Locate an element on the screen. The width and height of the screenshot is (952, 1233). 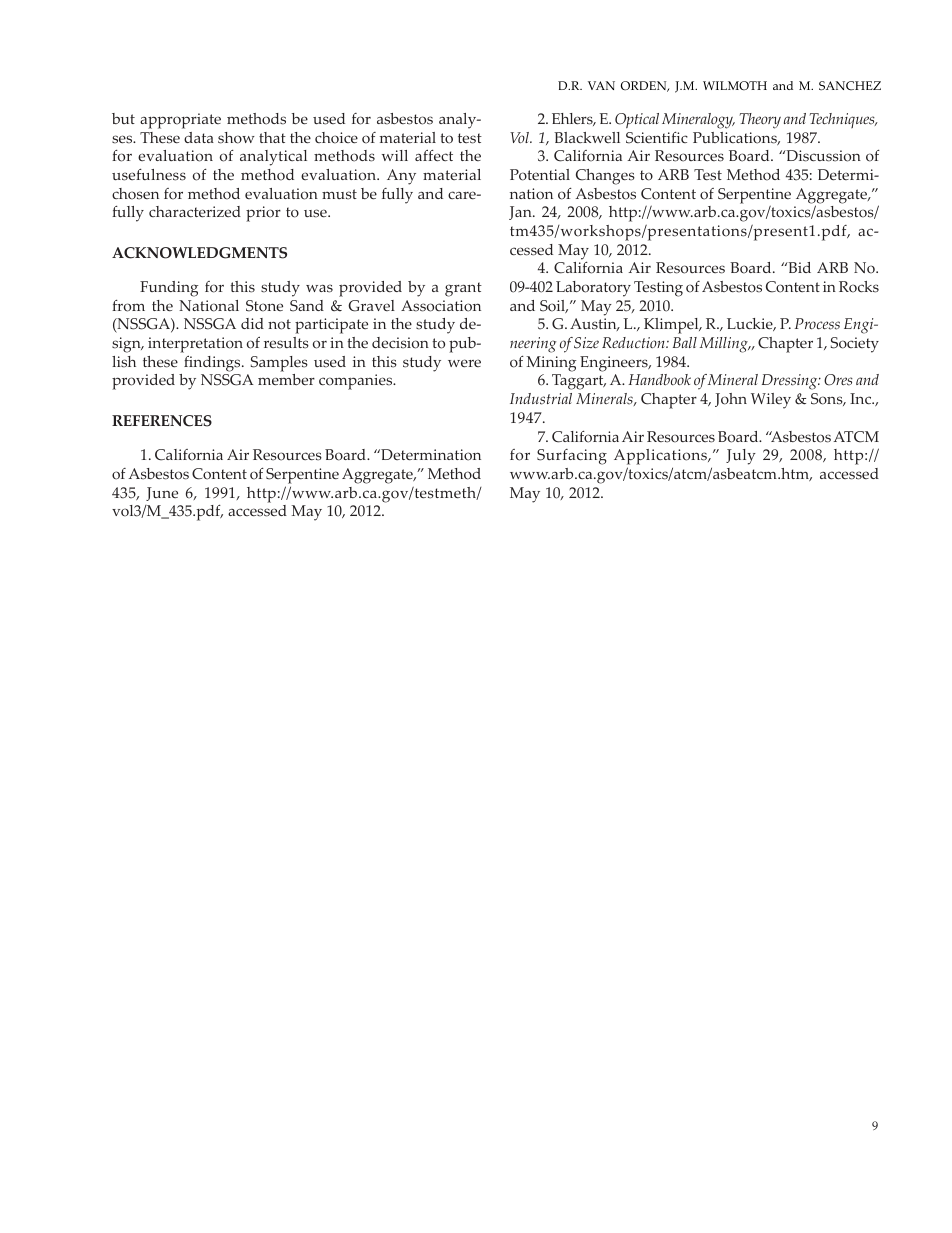
Surfacing is located at coordinates (572, 457).
